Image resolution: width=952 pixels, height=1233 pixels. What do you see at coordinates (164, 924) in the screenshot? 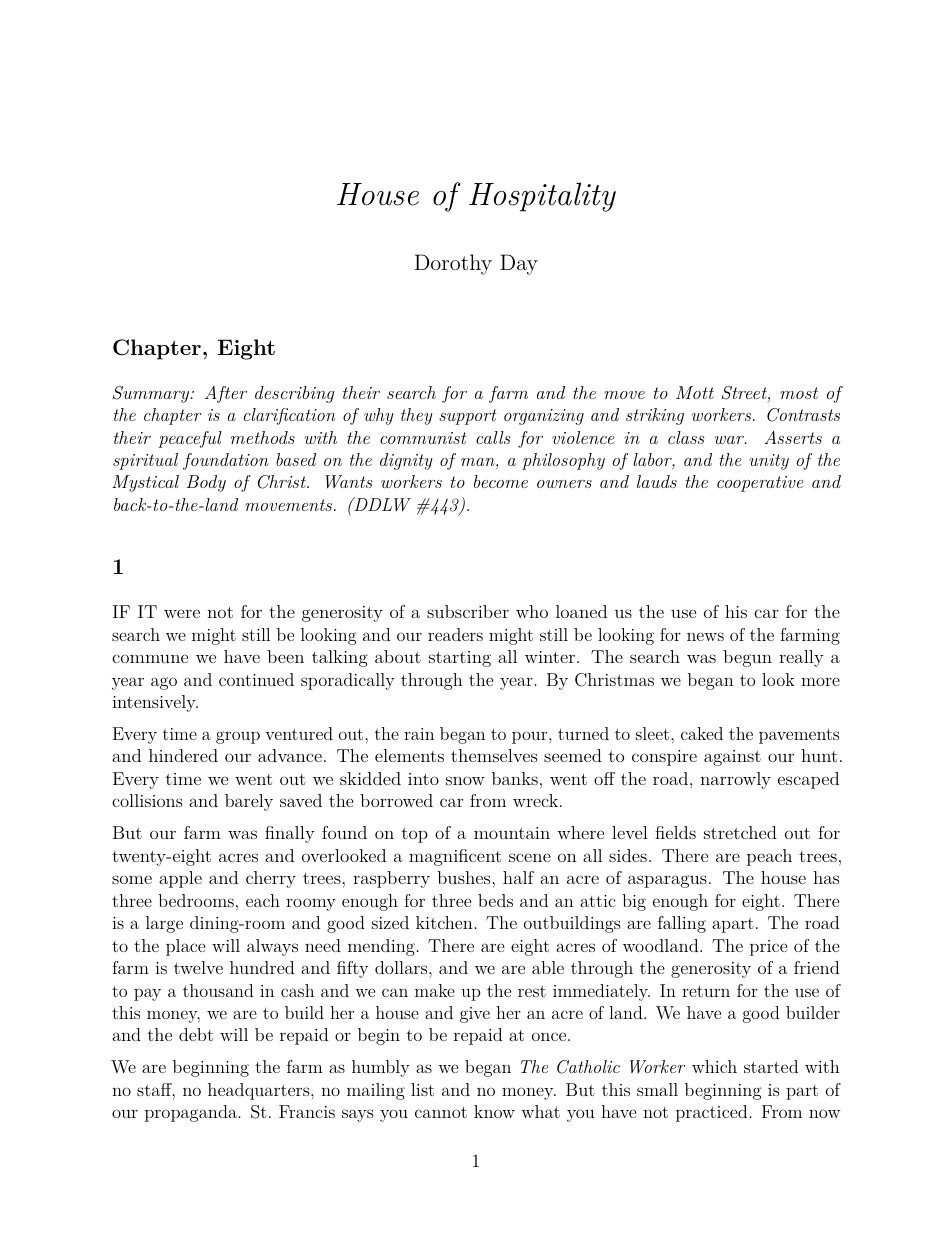
I see `large` at bounding box center [164, 924].
